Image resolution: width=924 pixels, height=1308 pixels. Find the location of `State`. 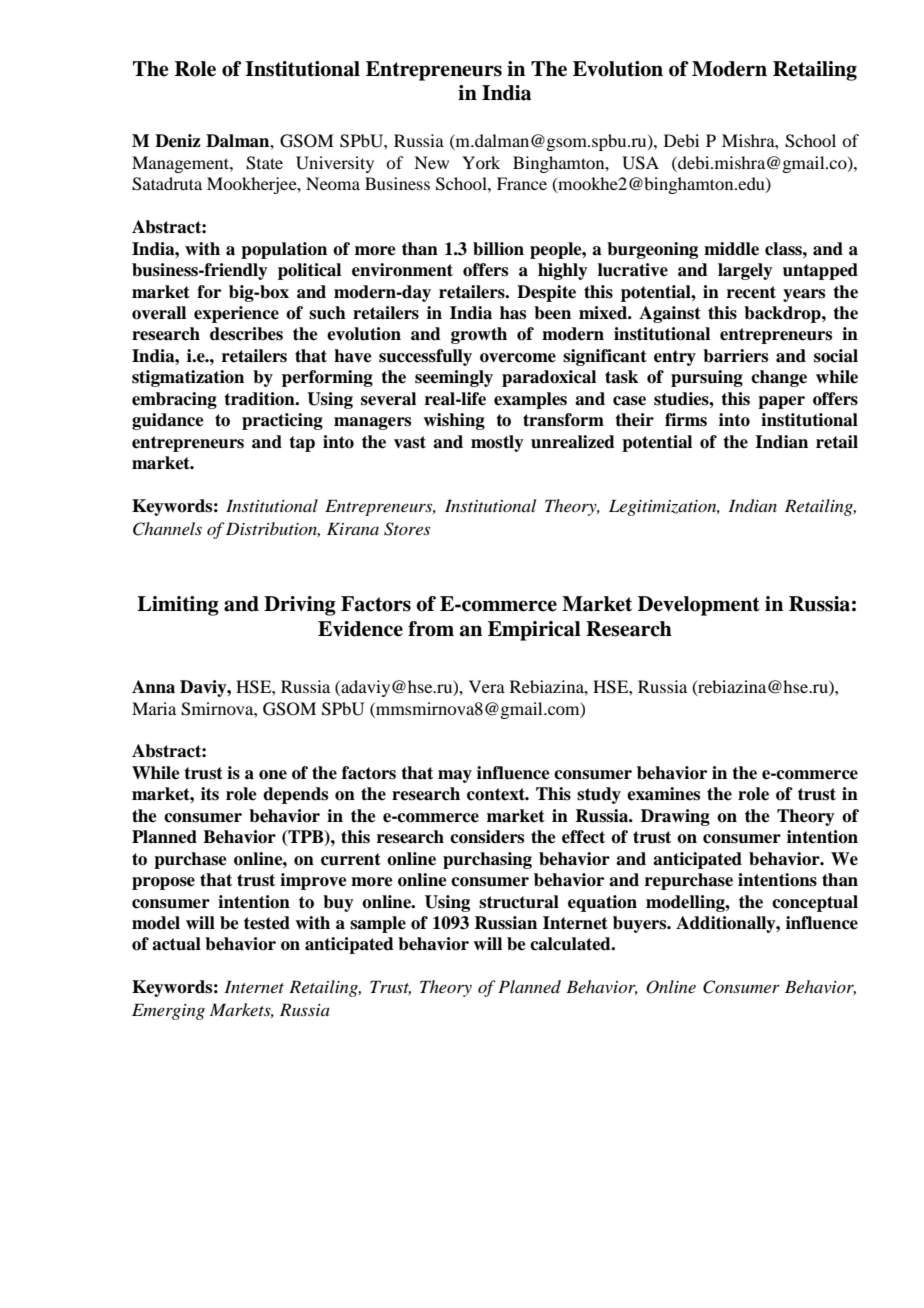

State is located at coordinates (264, 163).
